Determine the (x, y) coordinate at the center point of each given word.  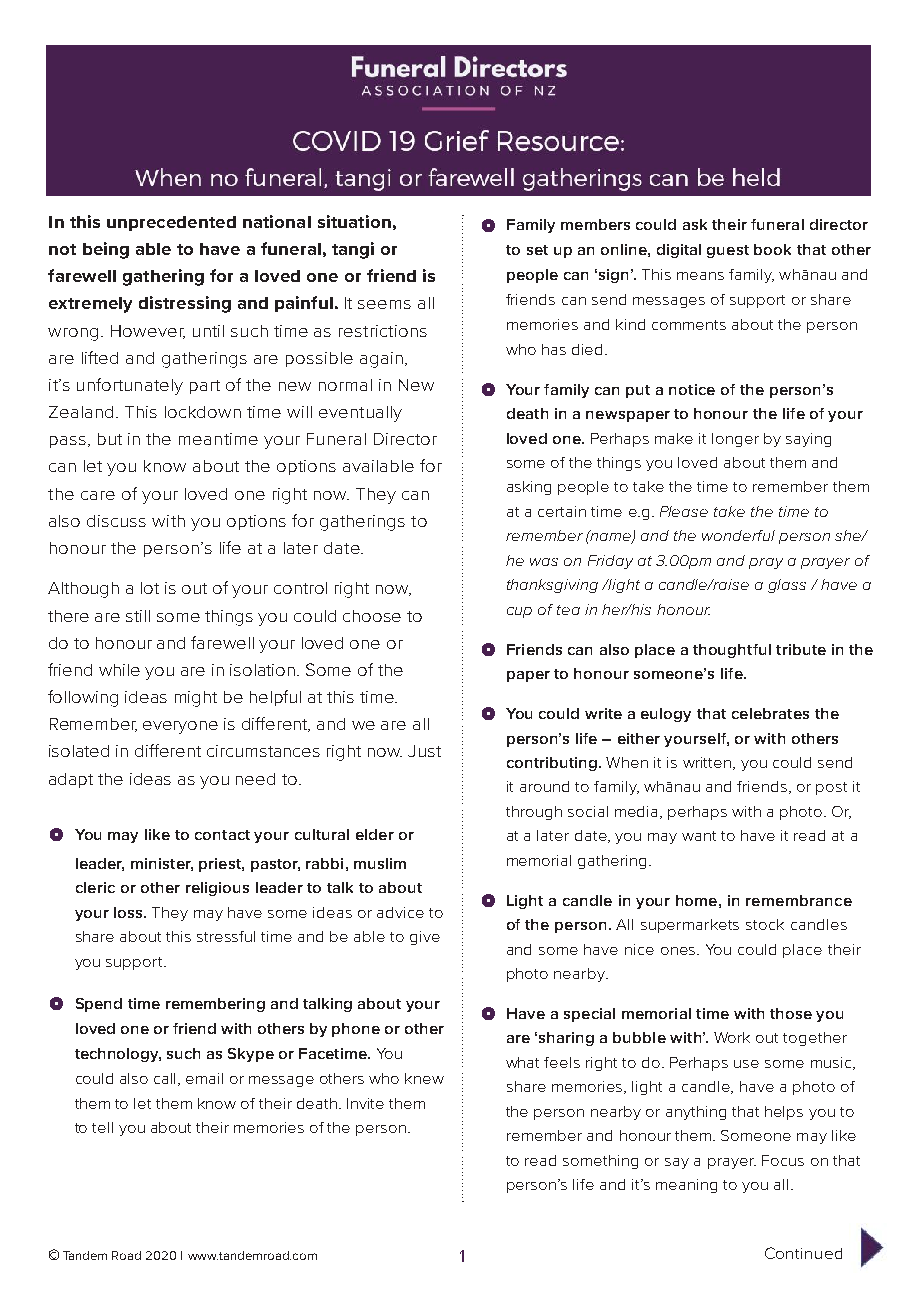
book (772, 249)
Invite (365, 1103)
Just (424, 751)
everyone (180, 727)
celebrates (770, 713)
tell (102, 1127)
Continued (803, 1253)
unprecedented (171, 223)
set (537, 250)
